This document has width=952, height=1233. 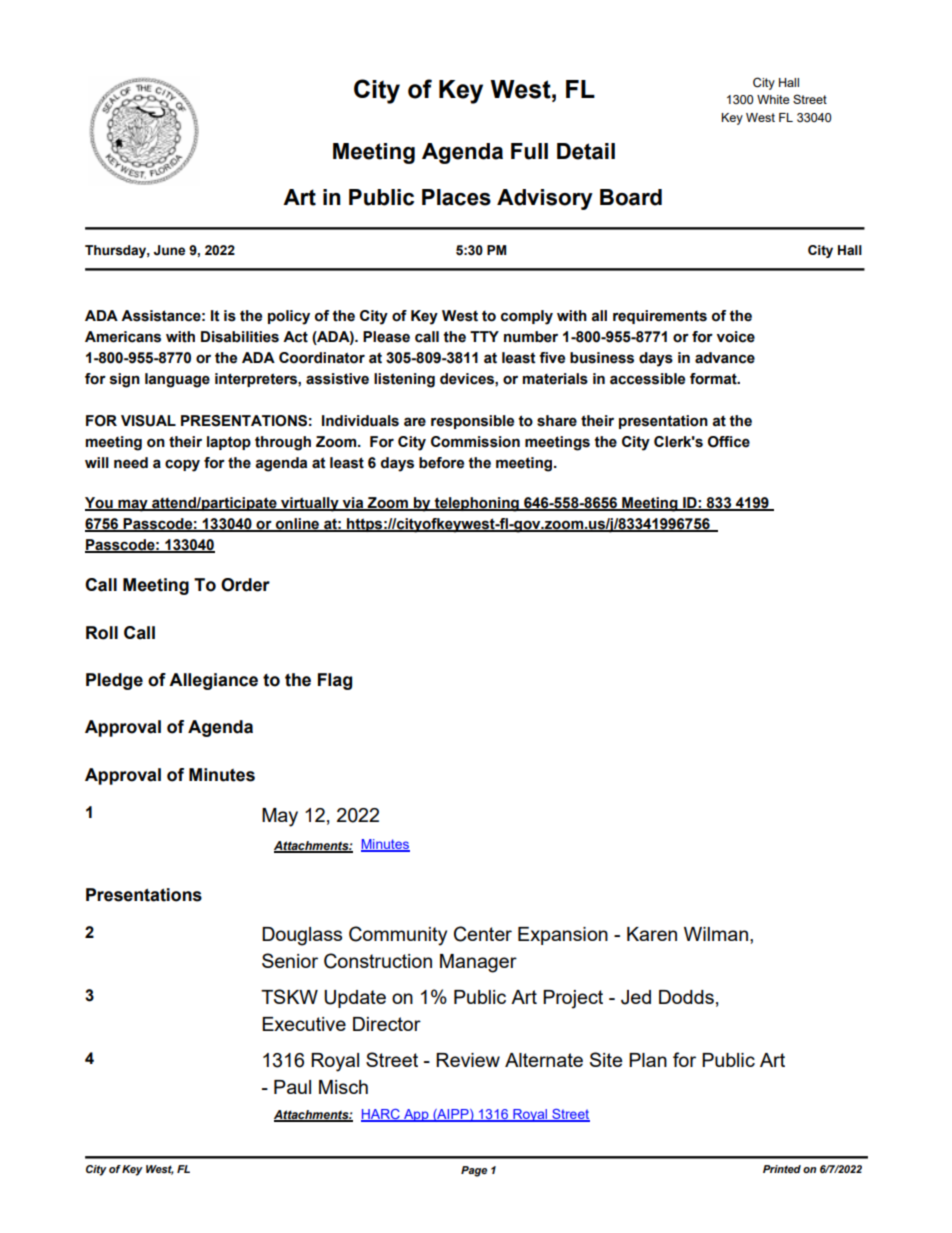 I want to click on Printed, so click(x=782, y=1169).
